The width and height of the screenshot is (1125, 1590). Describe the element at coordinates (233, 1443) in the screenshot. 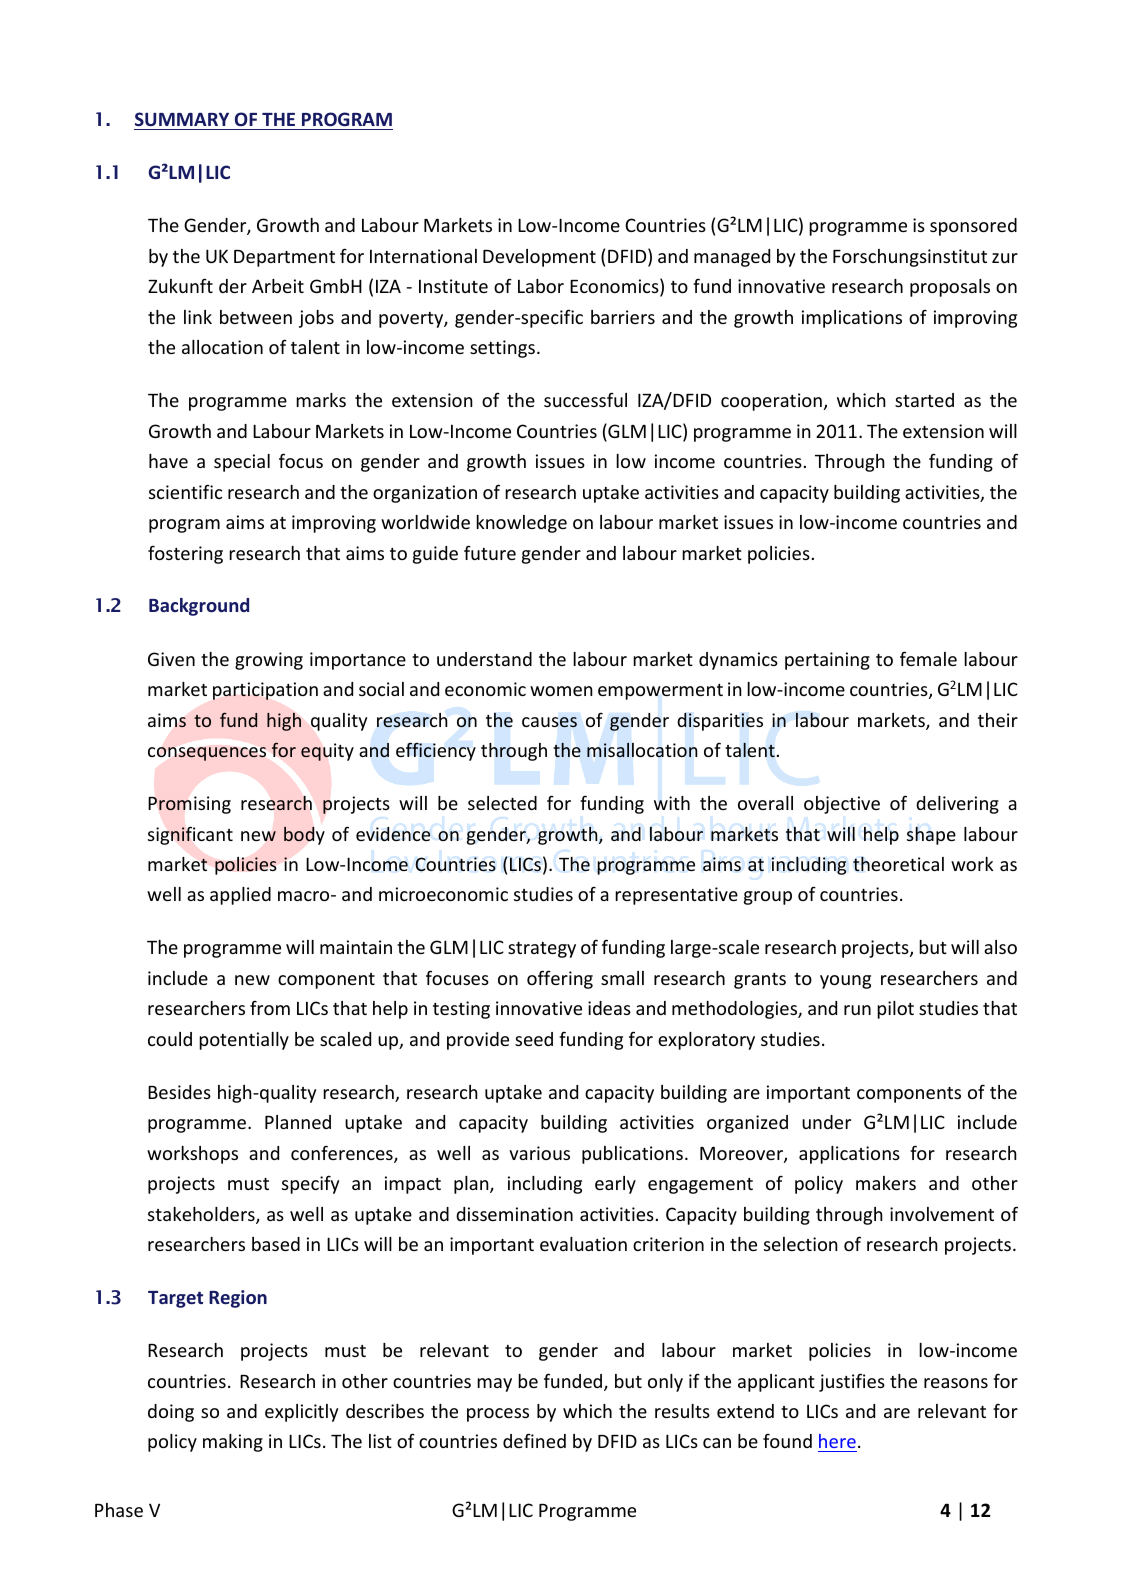

I see `making` at that location.
